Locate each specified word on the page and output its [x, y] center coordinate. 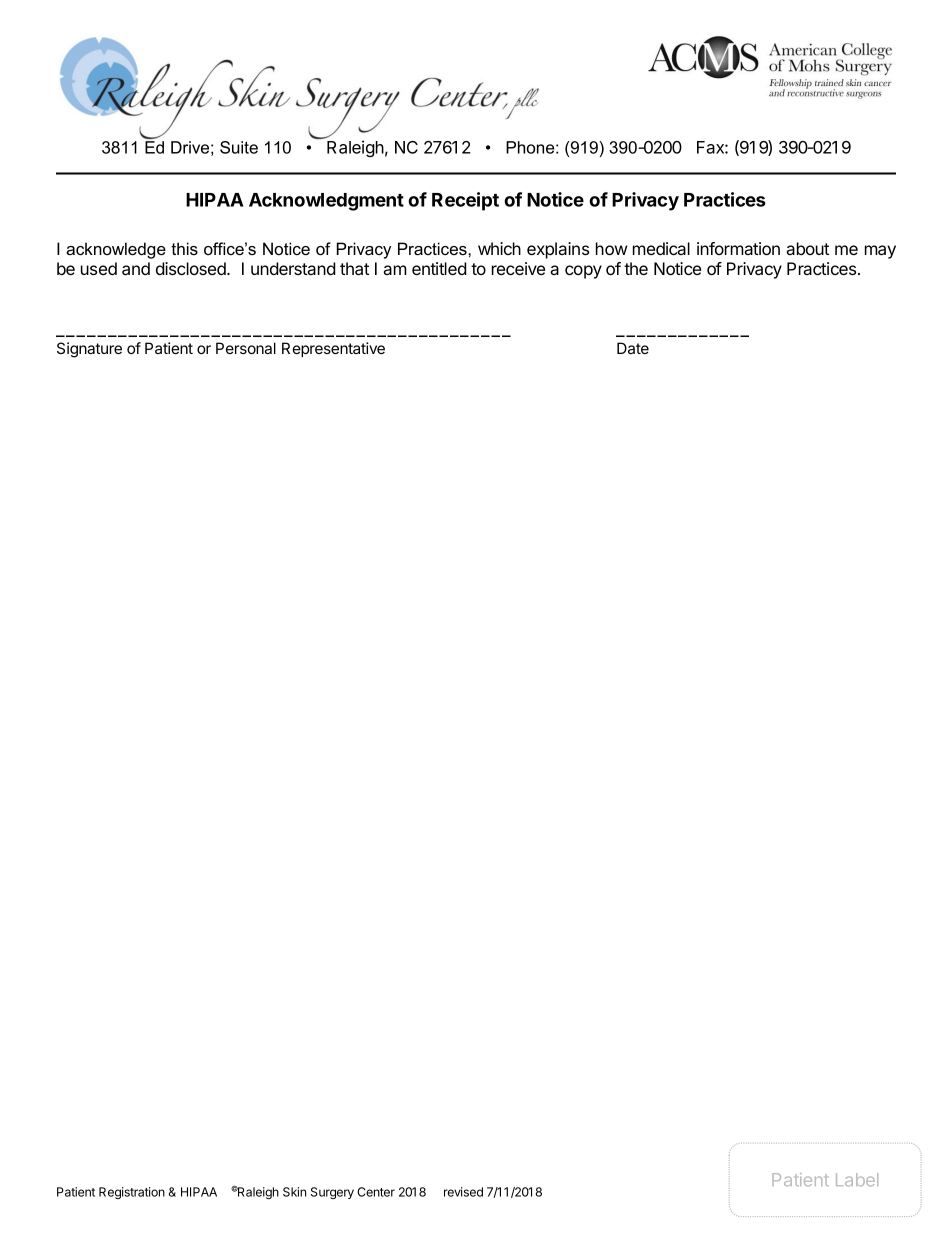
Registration [132, 1193]
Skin [294, 1192]
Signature [89, 350]
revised [463, 1192]
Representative [333, 349]
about [808, 248]
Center [376, 1192]
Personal [246, 348]
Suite [239, 147]
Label [857, 1179]
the [636, 268]
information [738, 248]
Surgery [332, 1193]
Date [633, 348]
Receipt [465, 201]
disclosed [192, 268]
